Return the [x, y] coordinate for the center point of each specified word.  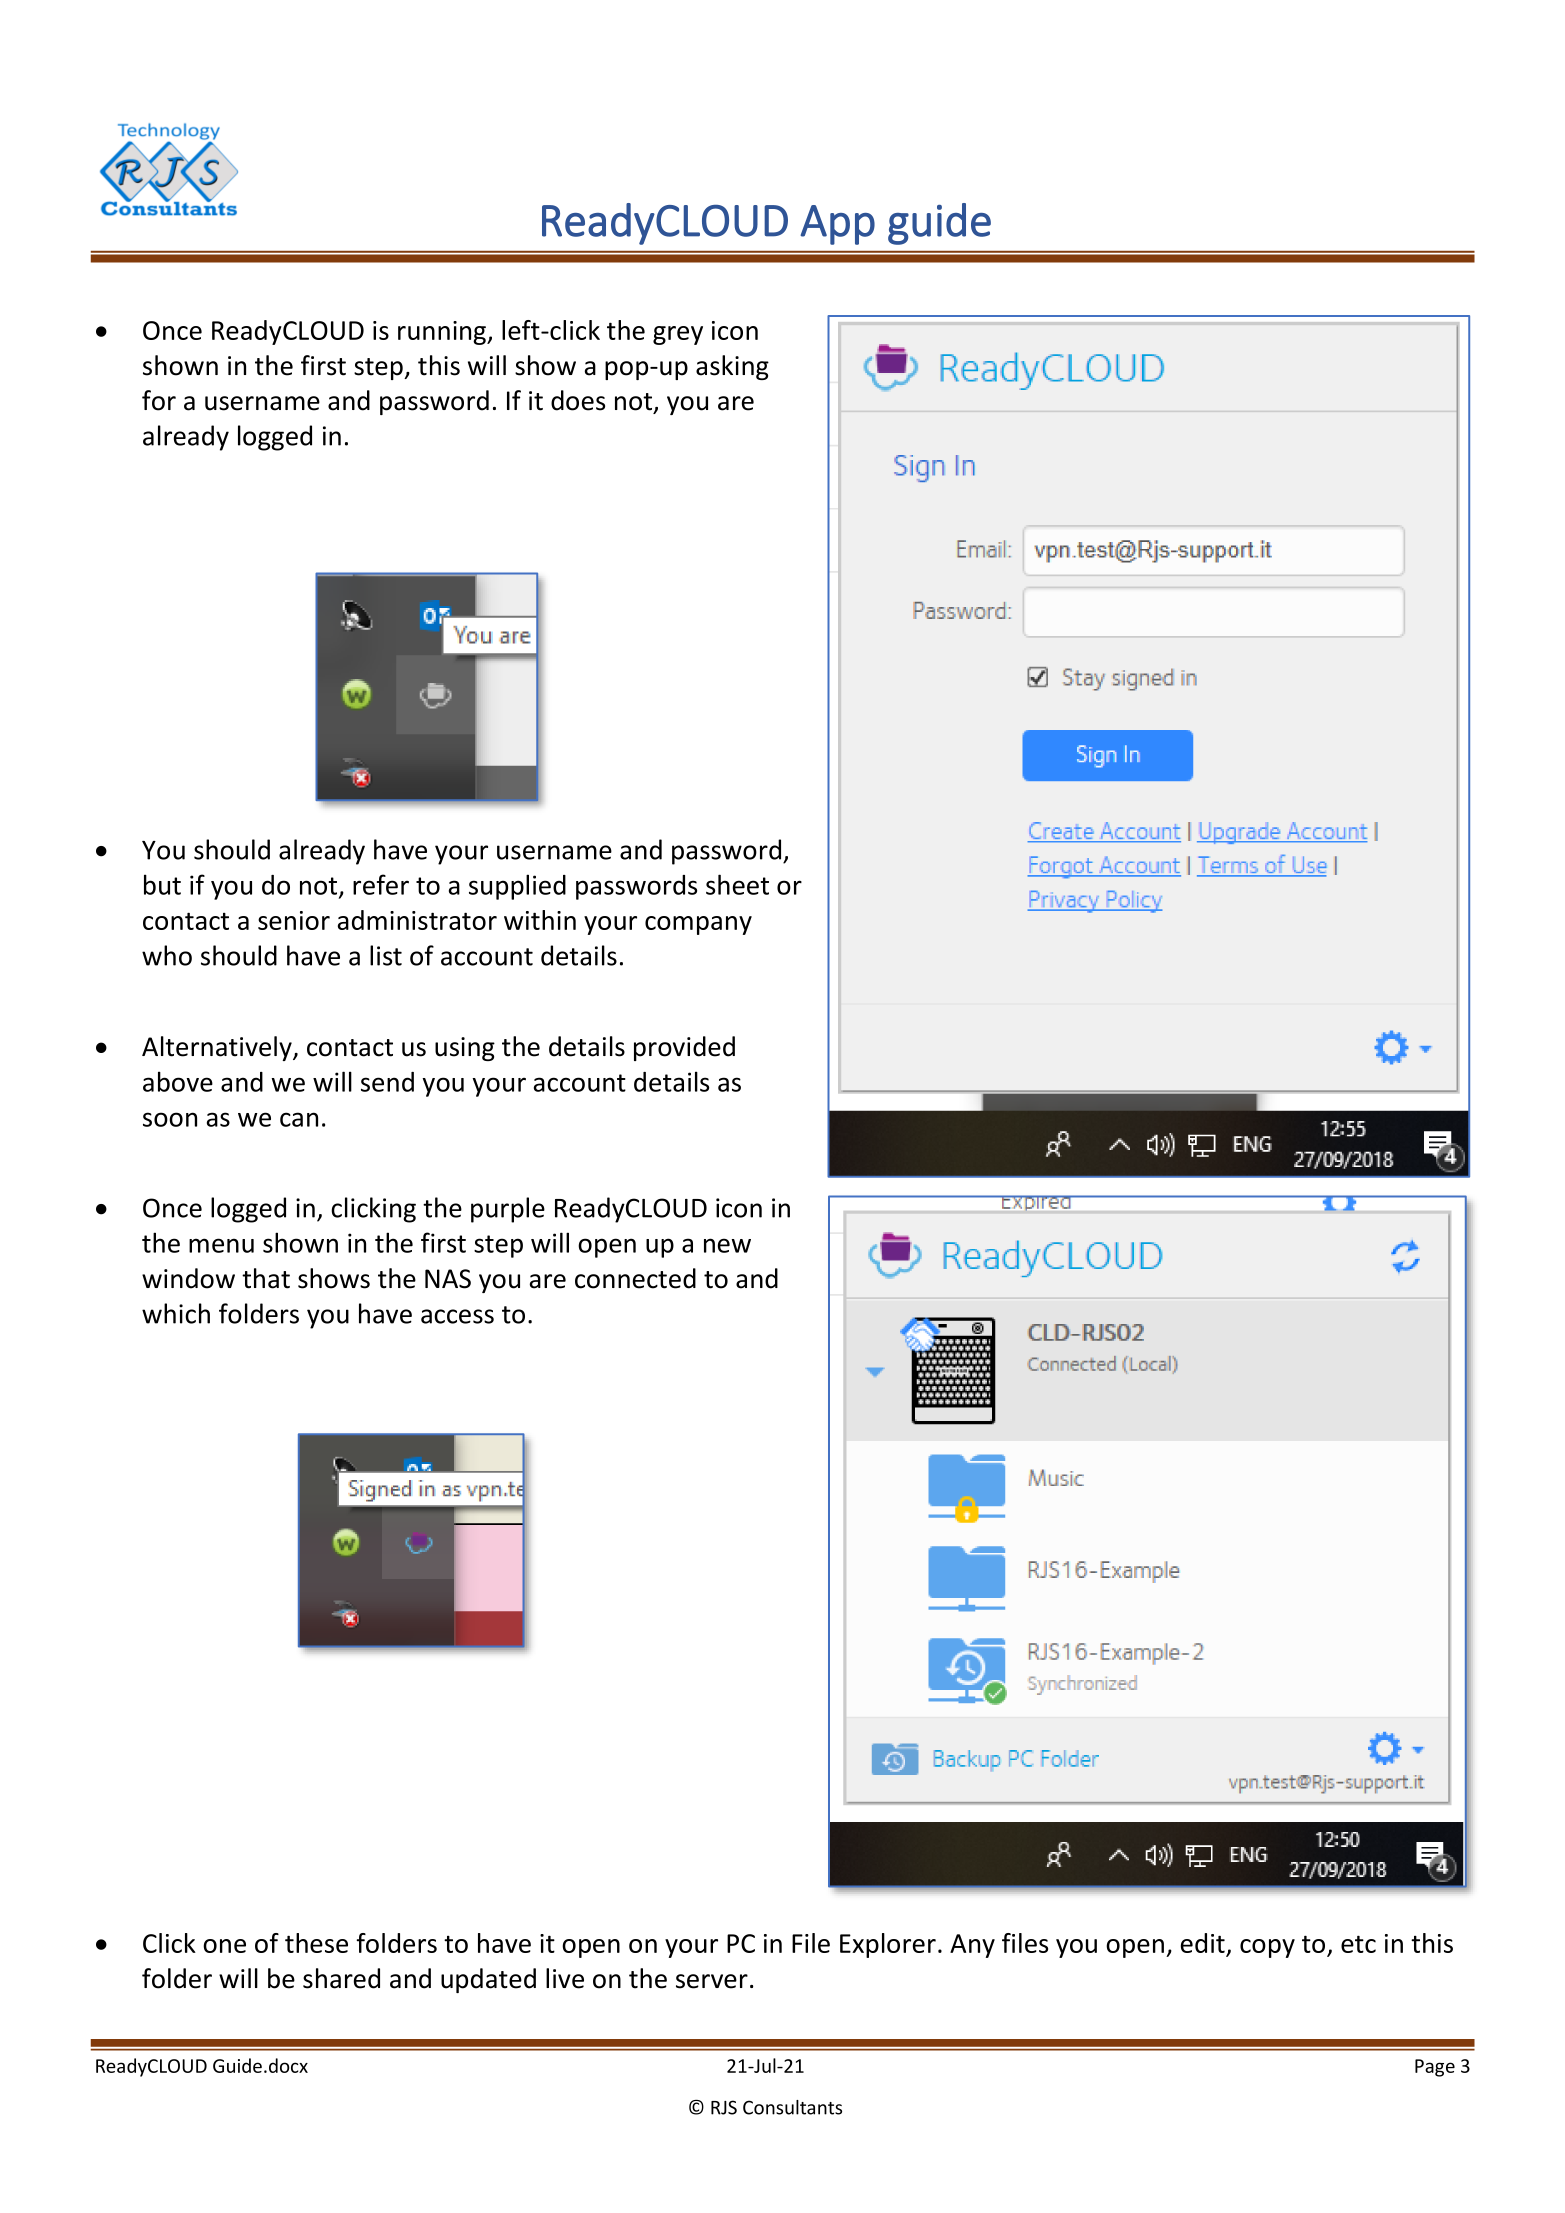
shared [341, 1978]
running [443, 333]
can [299, 1119]
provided [684, 1048]
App [837, 225]
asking [732, 367]
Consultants [792, 2107]
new [727, 1245]
